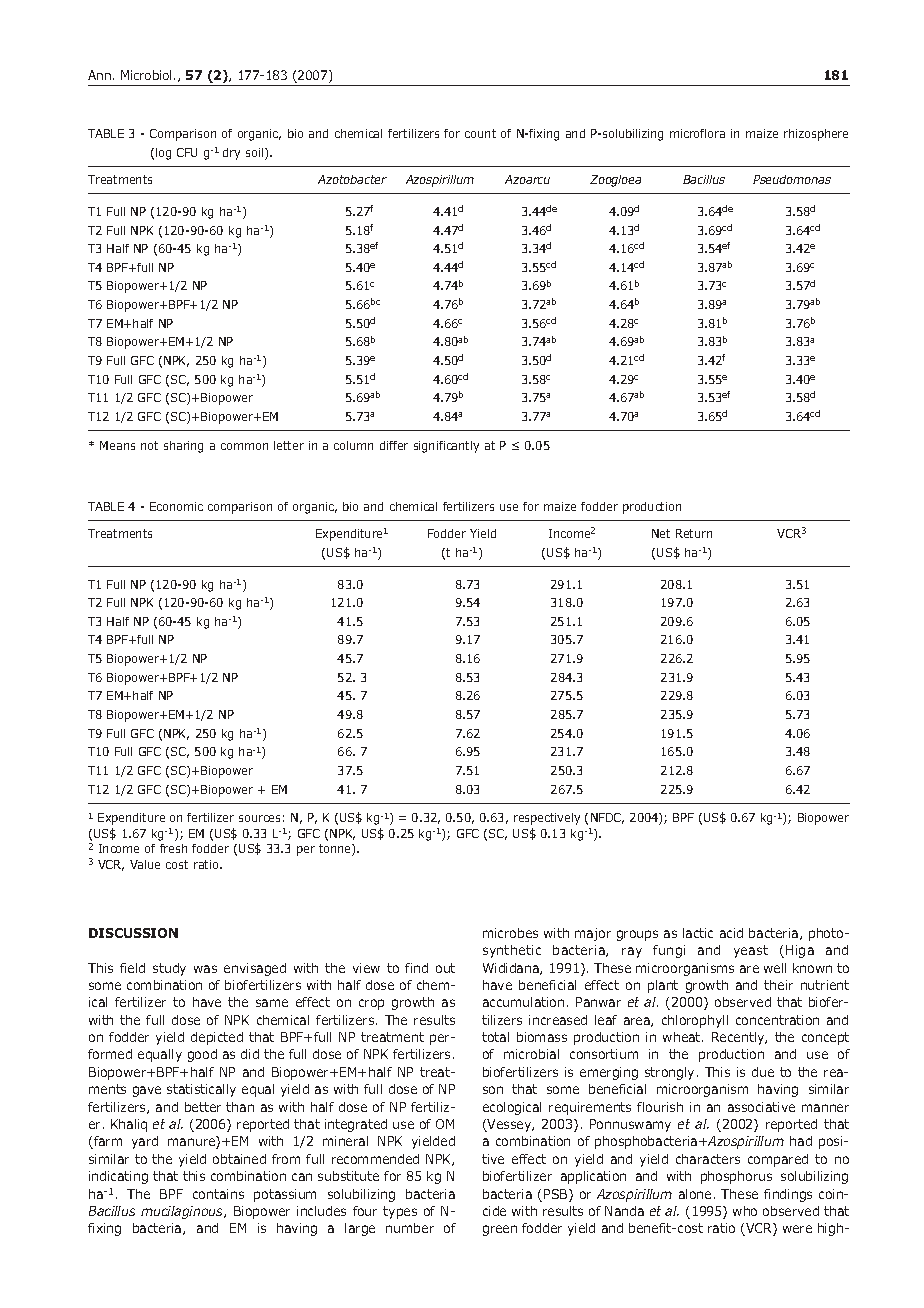 This page has height=1308, width=924. What do you see at coordinates (731, 933) in the page?
I see `acid` at bounding box center [731, 933].
